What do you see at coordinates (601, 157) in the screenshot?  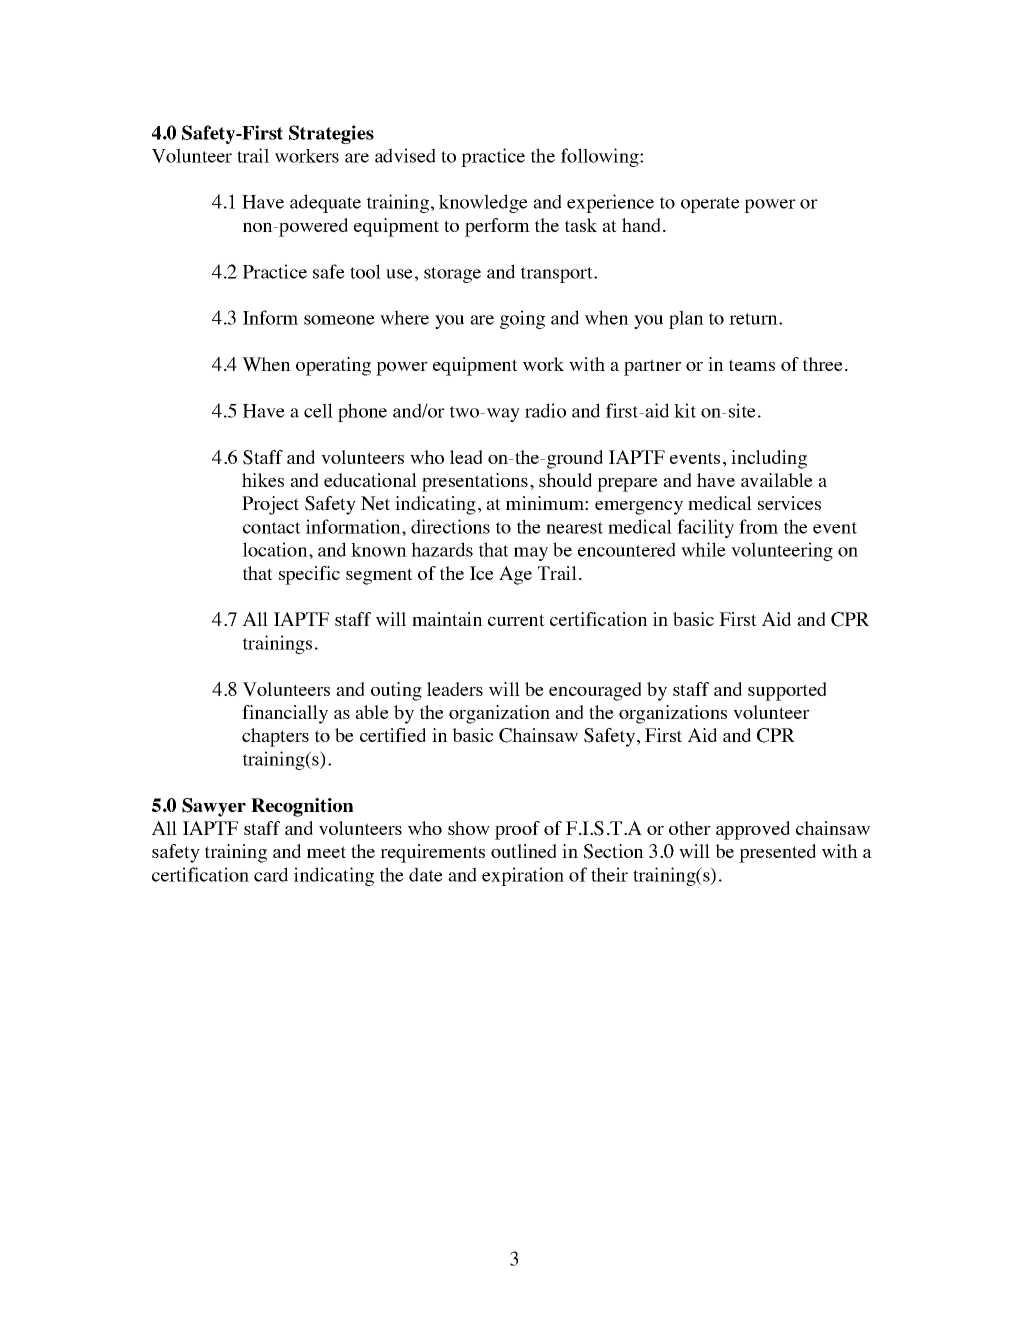 I see `following` at bounding box center [601, 157].
